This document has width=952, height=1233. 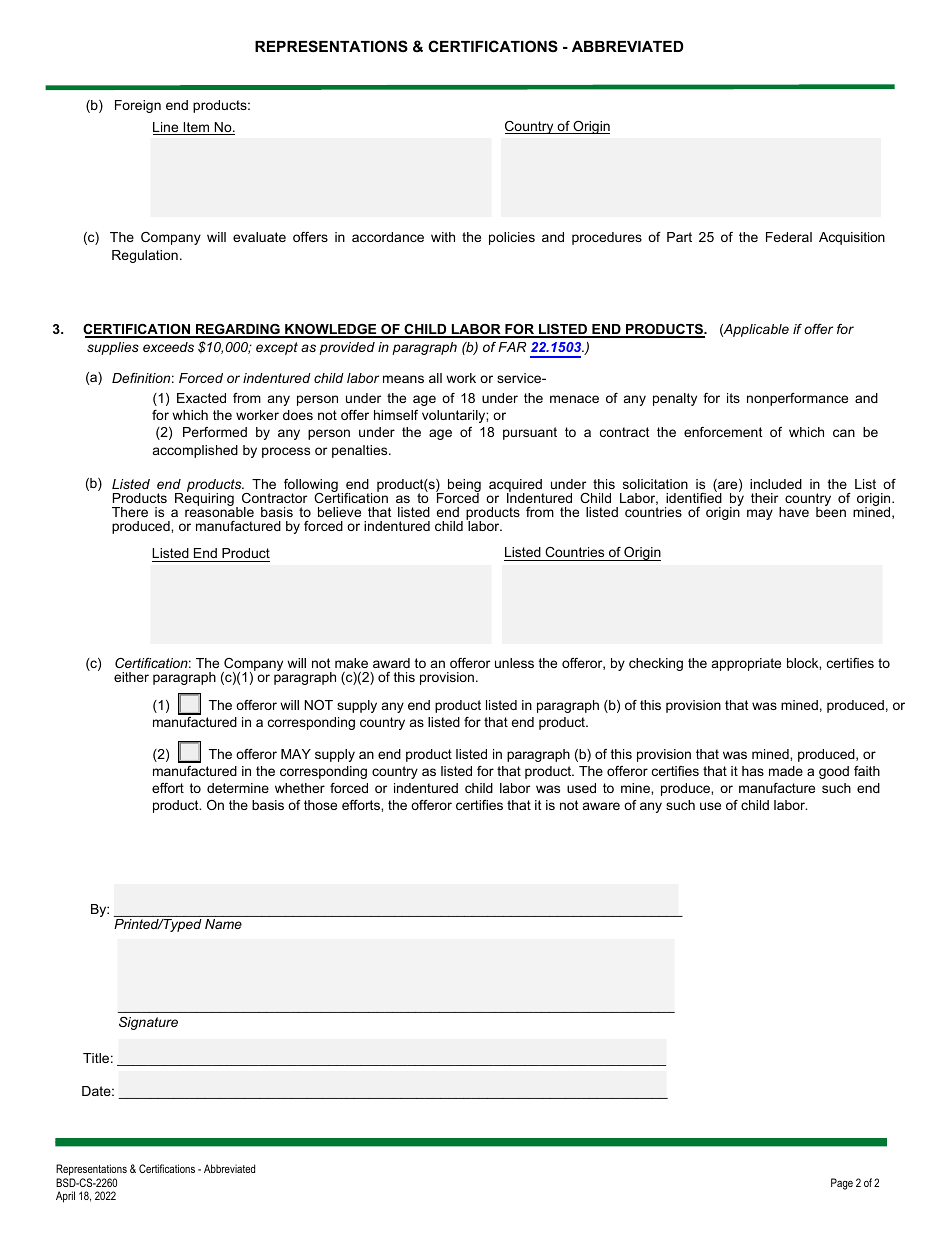 What do you see at coordinates (733, 398) in the document?
I see `its` at bounding box center [733, 398].
